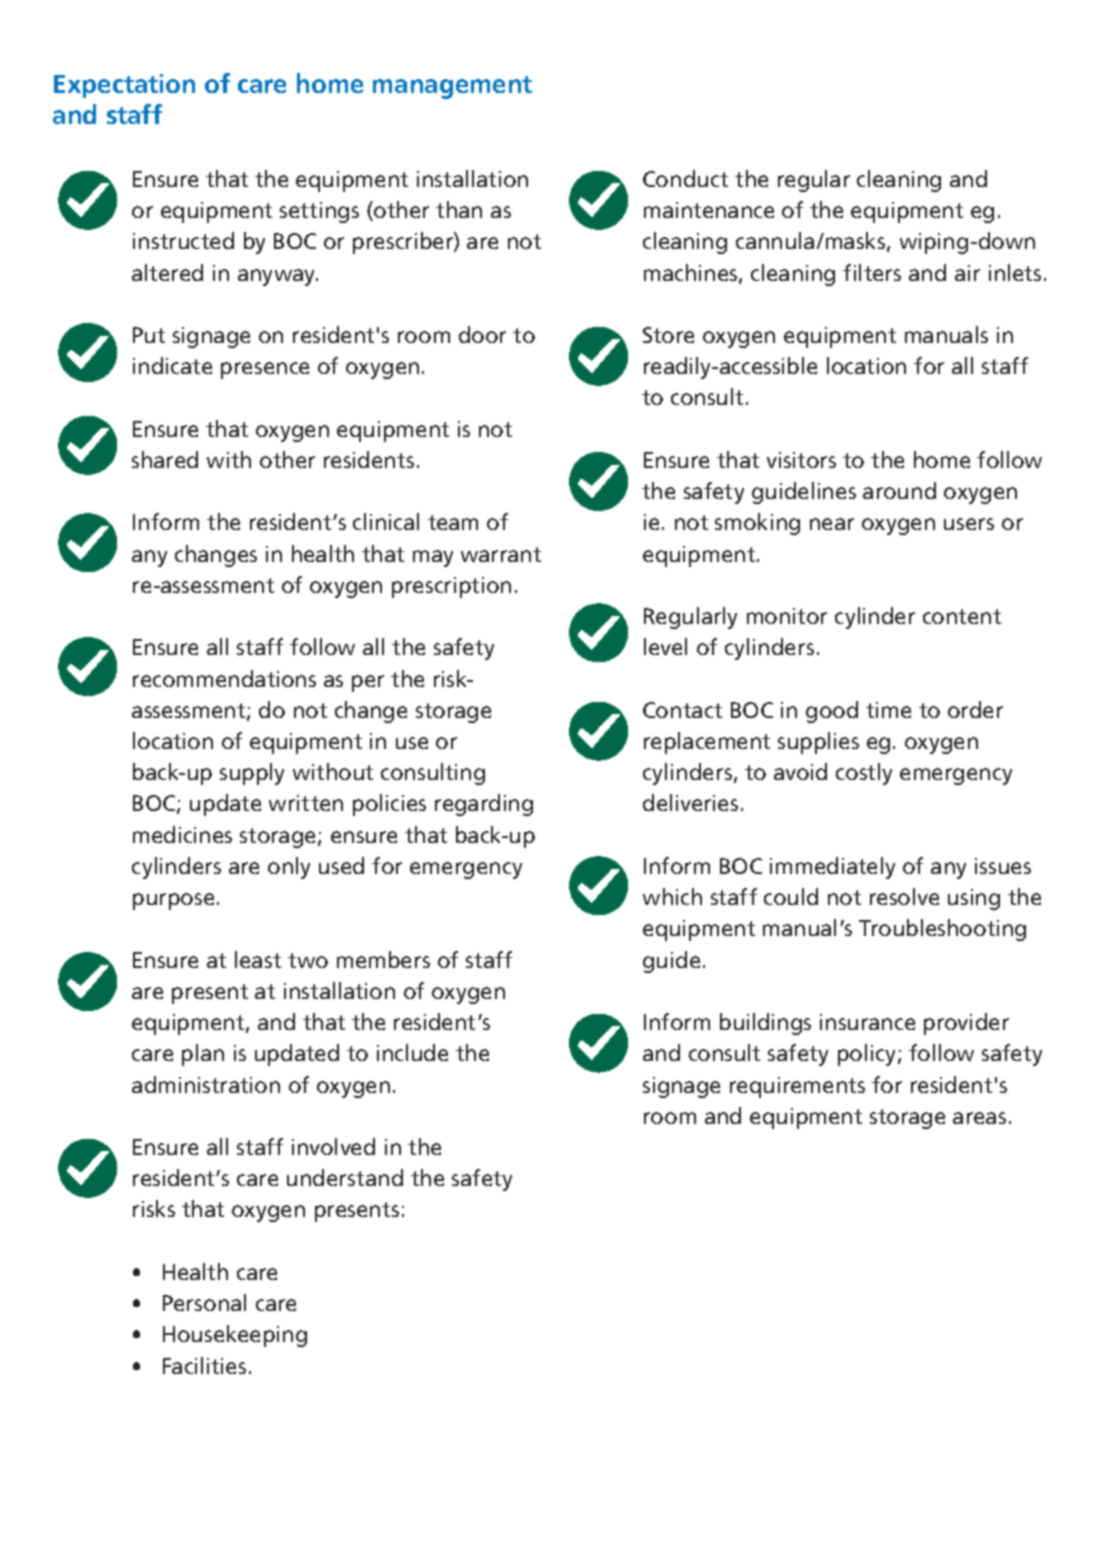  I want to click on which, so click(672, 896).
